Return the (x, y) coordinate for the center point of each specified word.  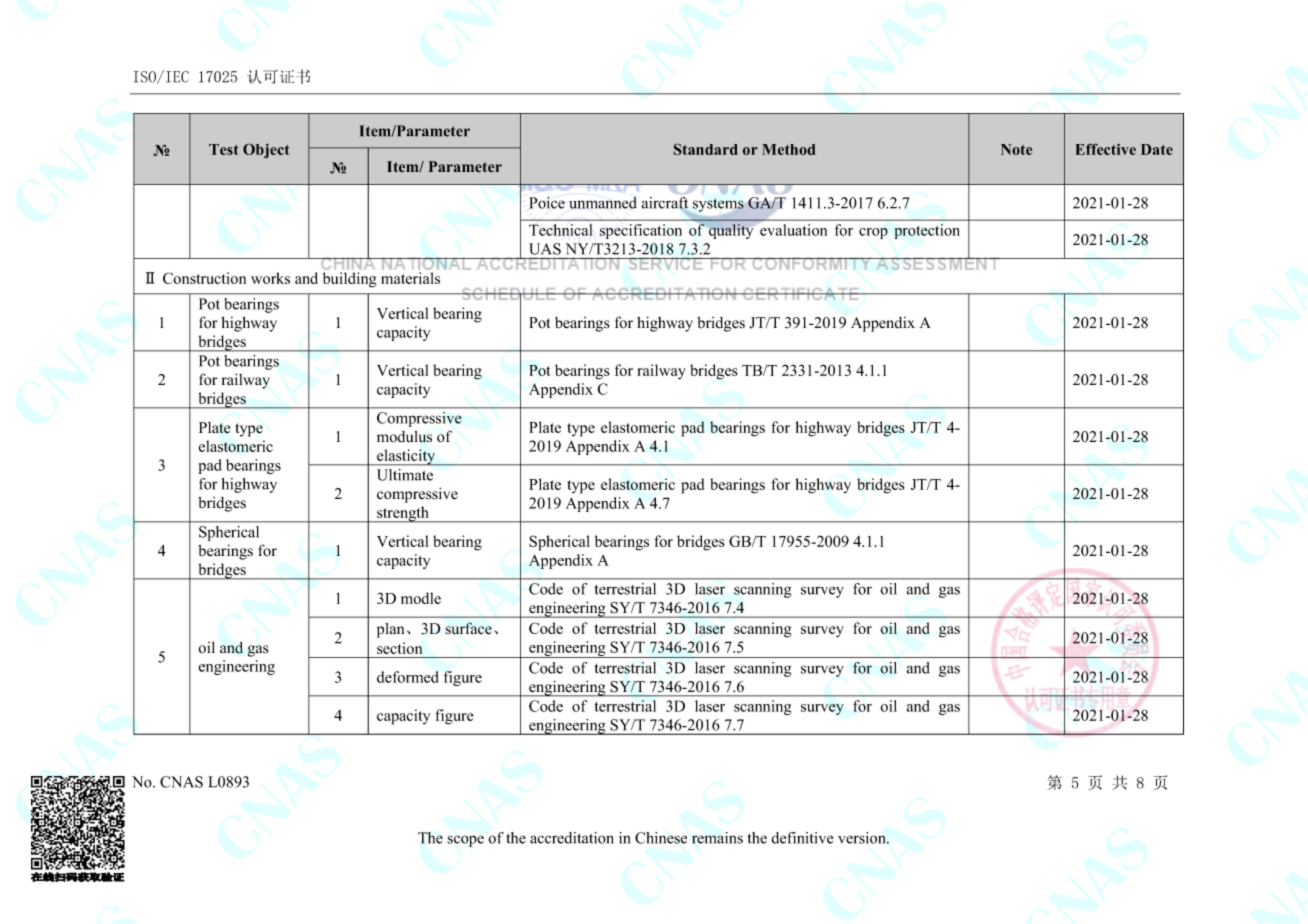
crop (873, 233)
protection (927, 231)
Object (266, 151)
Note (1016, 149)
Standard (705, 149)
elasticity (406, 457)
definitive (802, 838)
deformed (408, 677)
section (399, 648)
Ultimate (405, 475)
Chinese (661, 838)
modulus (404, 437)
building (350, 280)
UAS (545, 249)
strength (403, 514)
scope (465, 841)
